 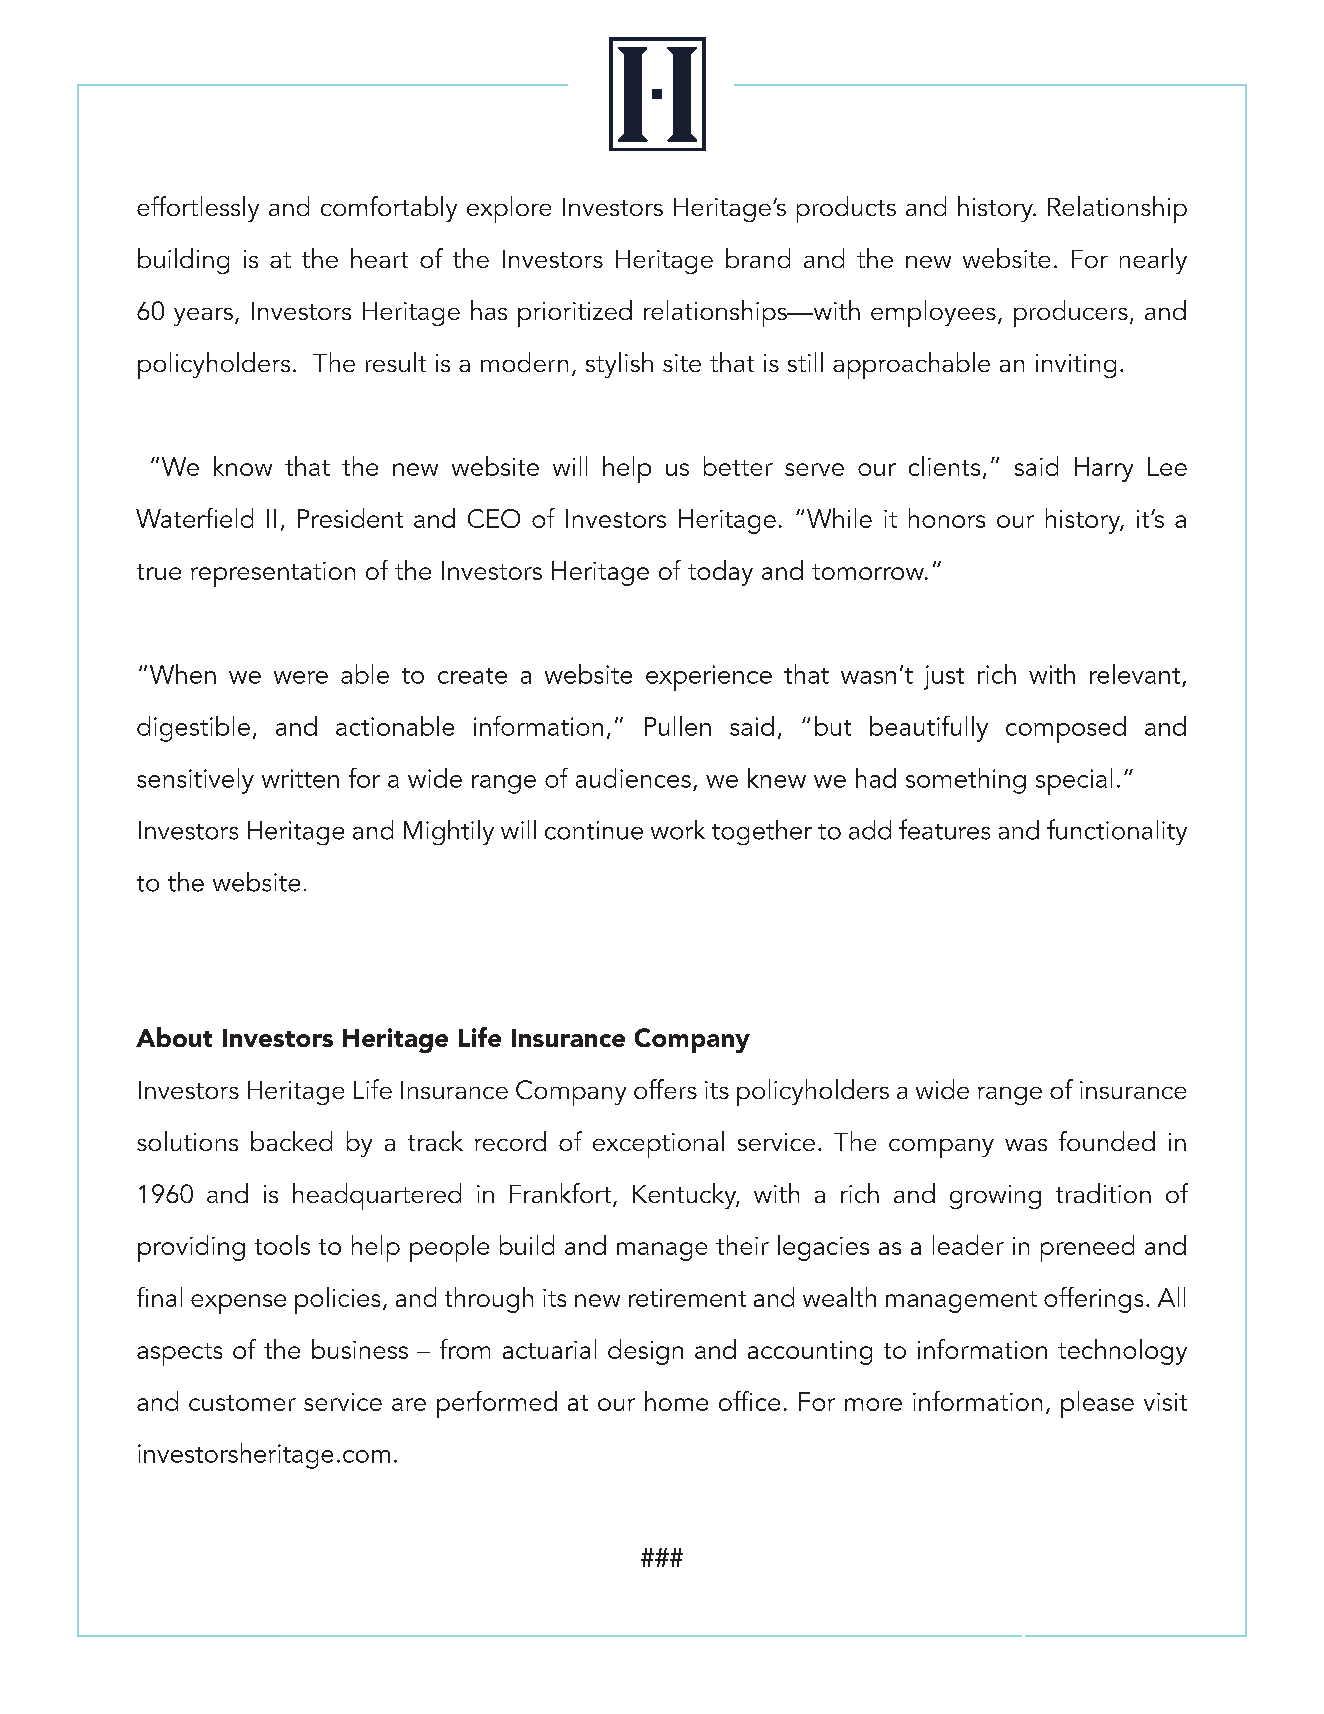 What do you see at coordinates (1107, 1141) in the screenshot?
I see `founded` at bounding box center [1107, 1141].
